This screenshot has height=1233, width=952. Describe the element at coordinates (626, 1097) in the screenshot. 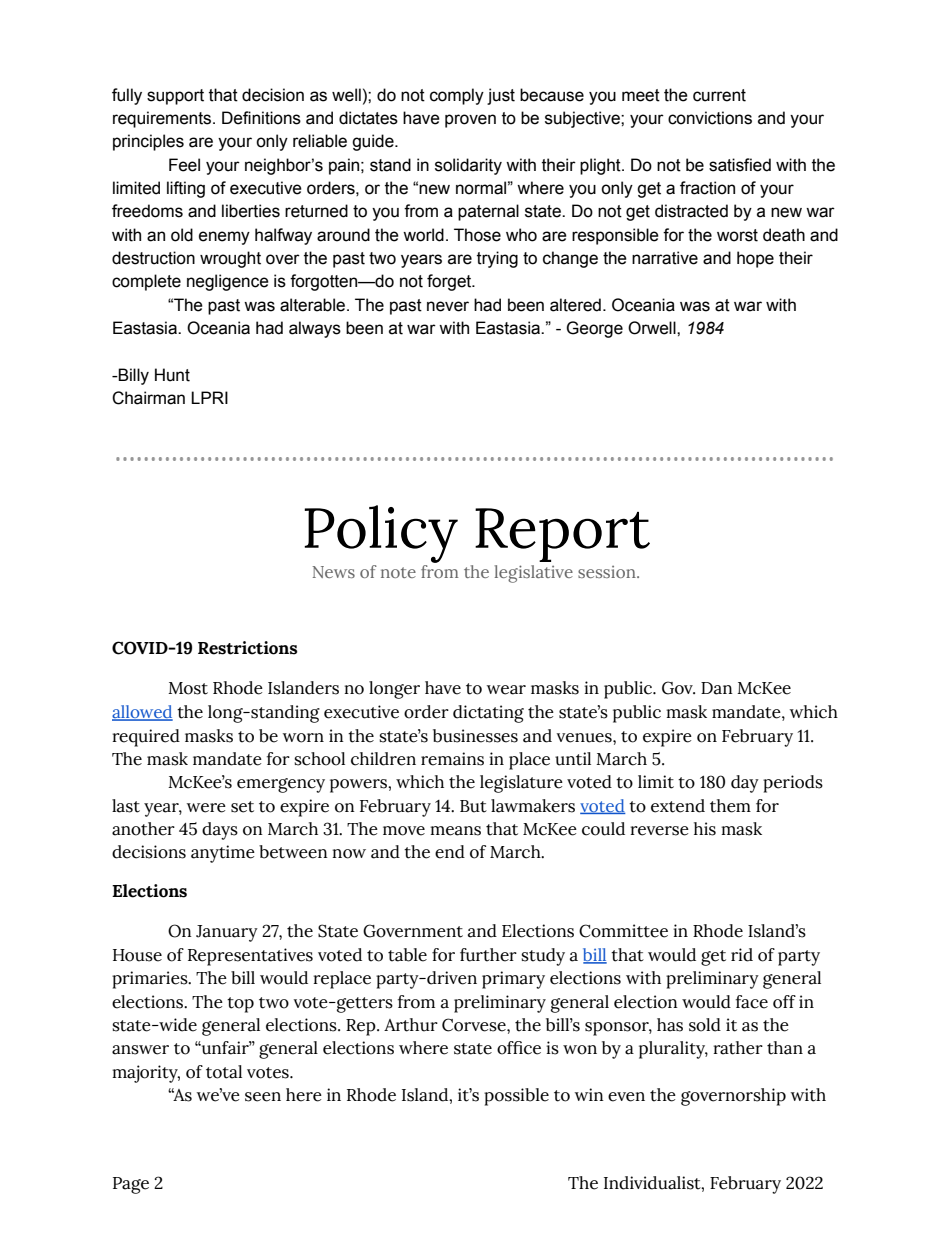

I see `even` at that location.
